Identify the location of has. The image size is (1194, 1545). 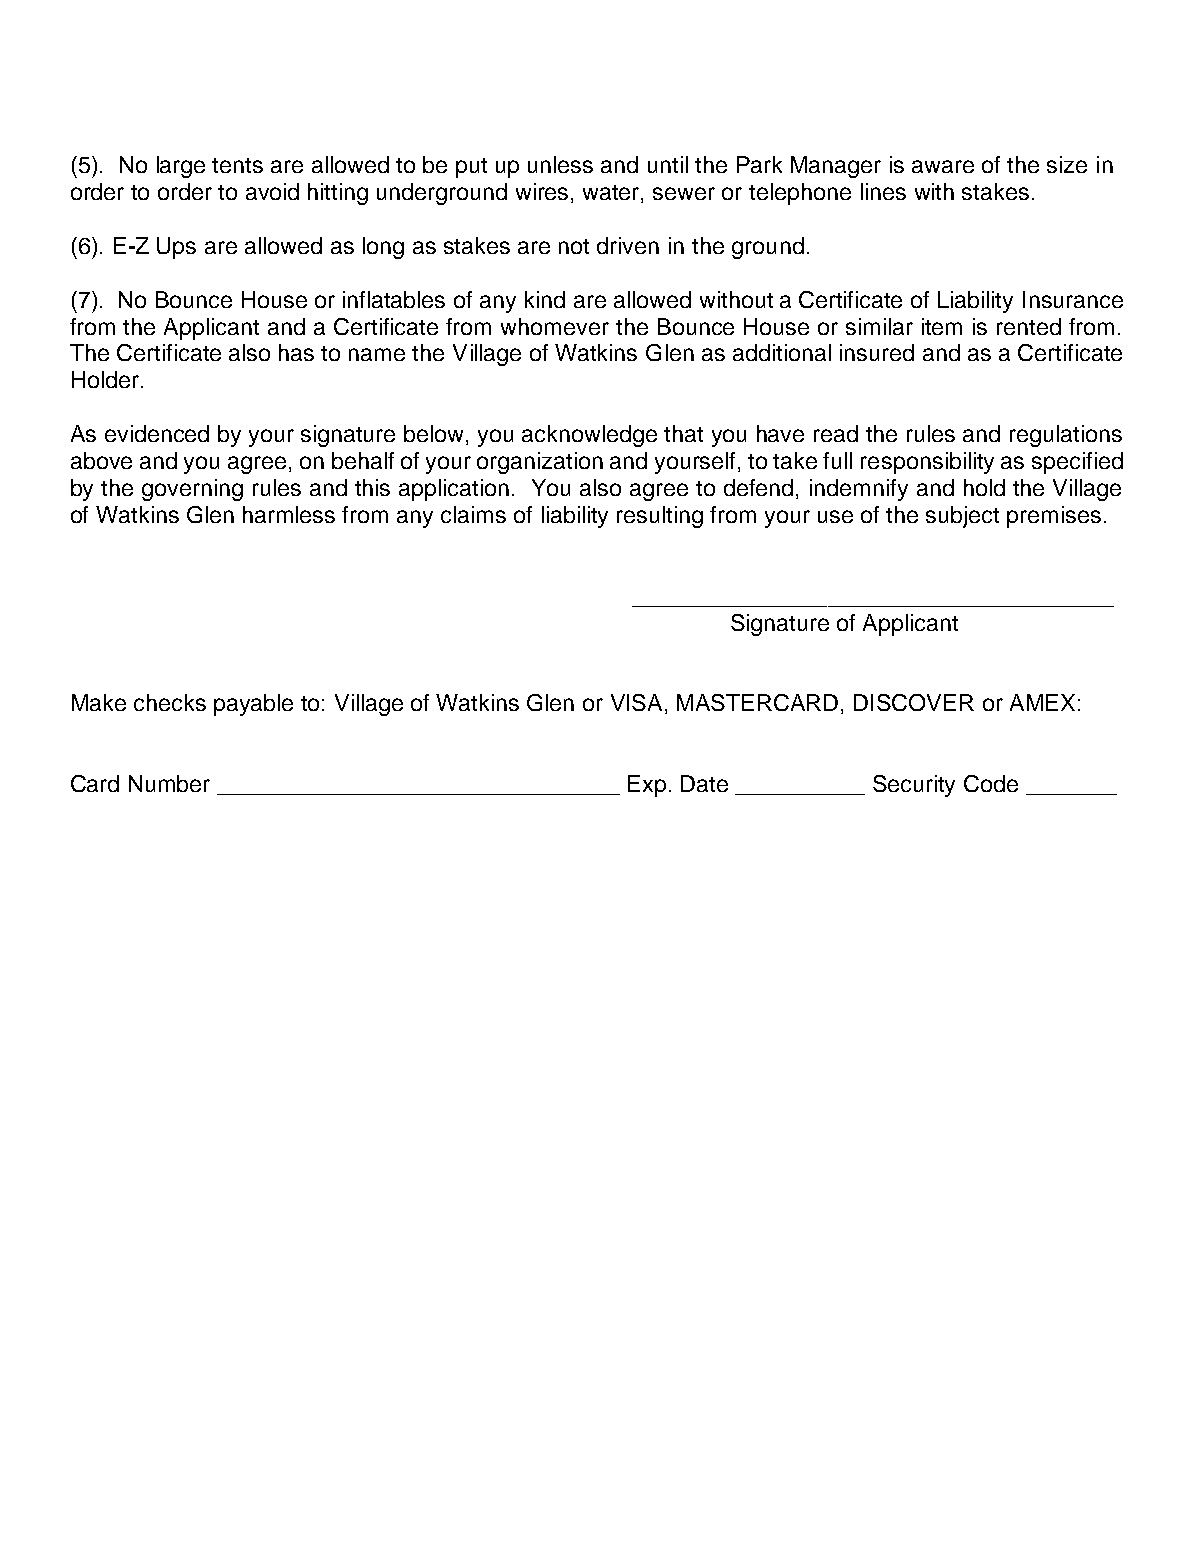
(296, 352).
